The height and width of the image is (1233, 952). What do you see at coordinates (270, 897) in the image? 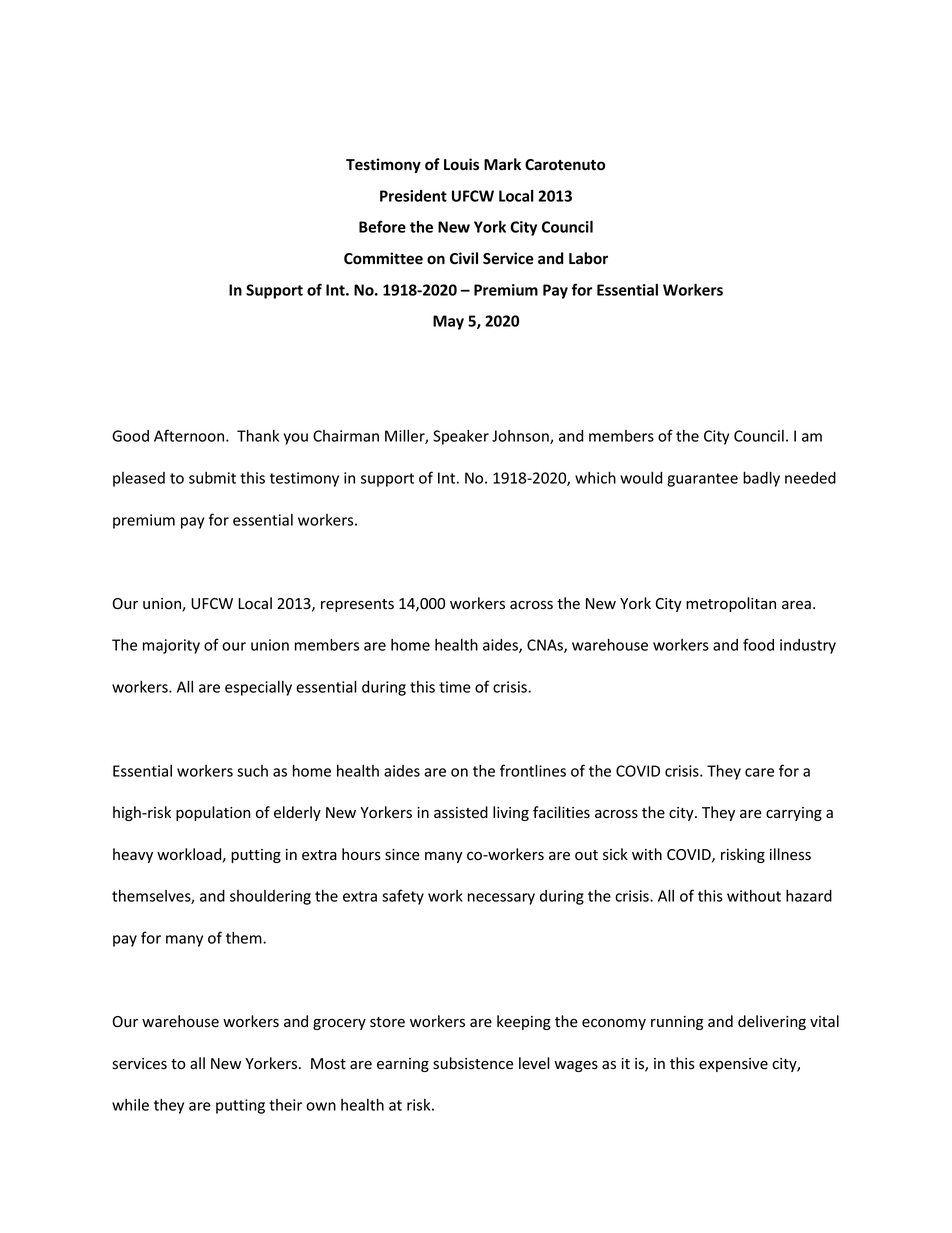
I see `shouldering` at bounding box center [270, 897].
